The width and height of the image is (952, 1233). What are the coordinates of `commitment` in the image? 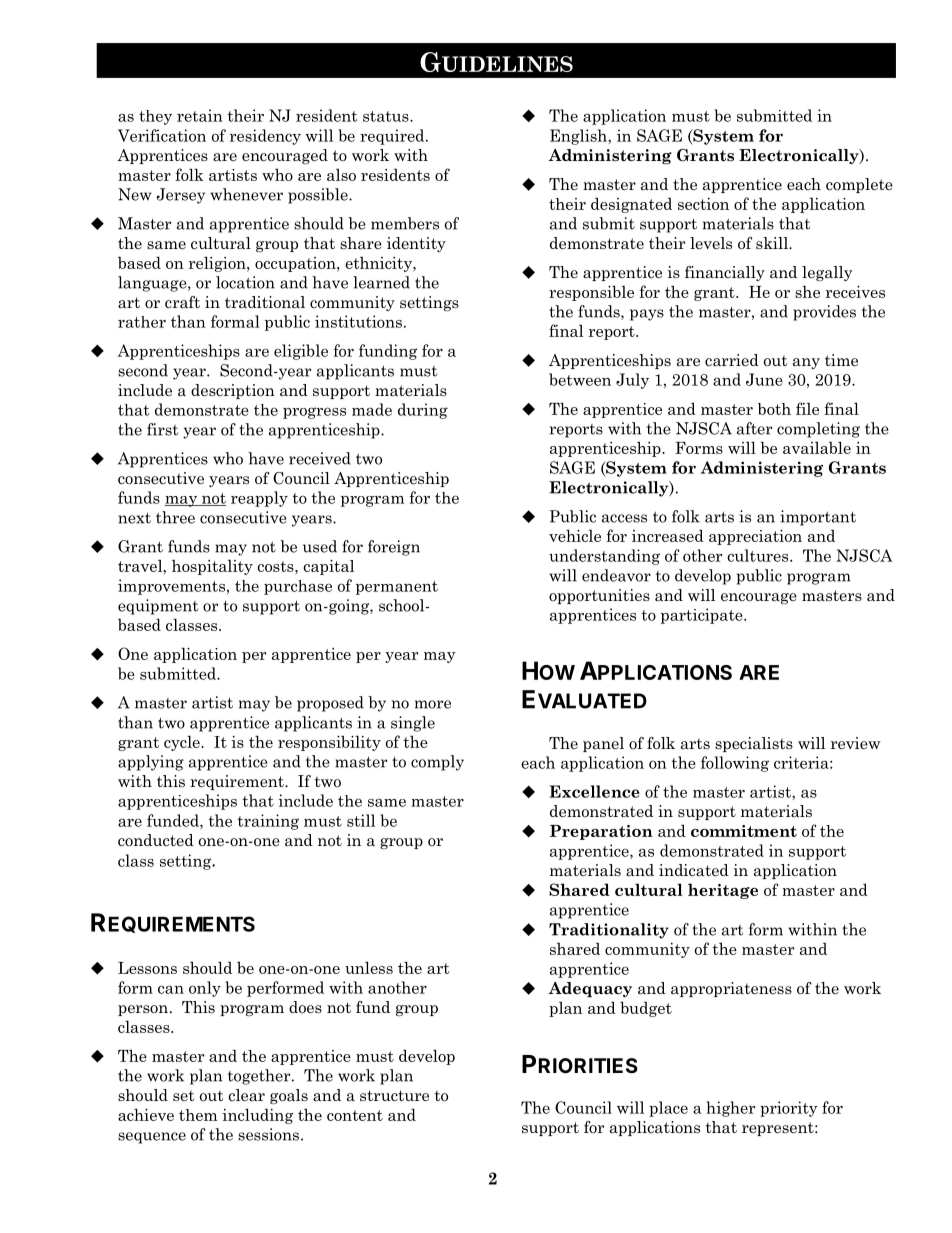 It's located at (744, 831).
